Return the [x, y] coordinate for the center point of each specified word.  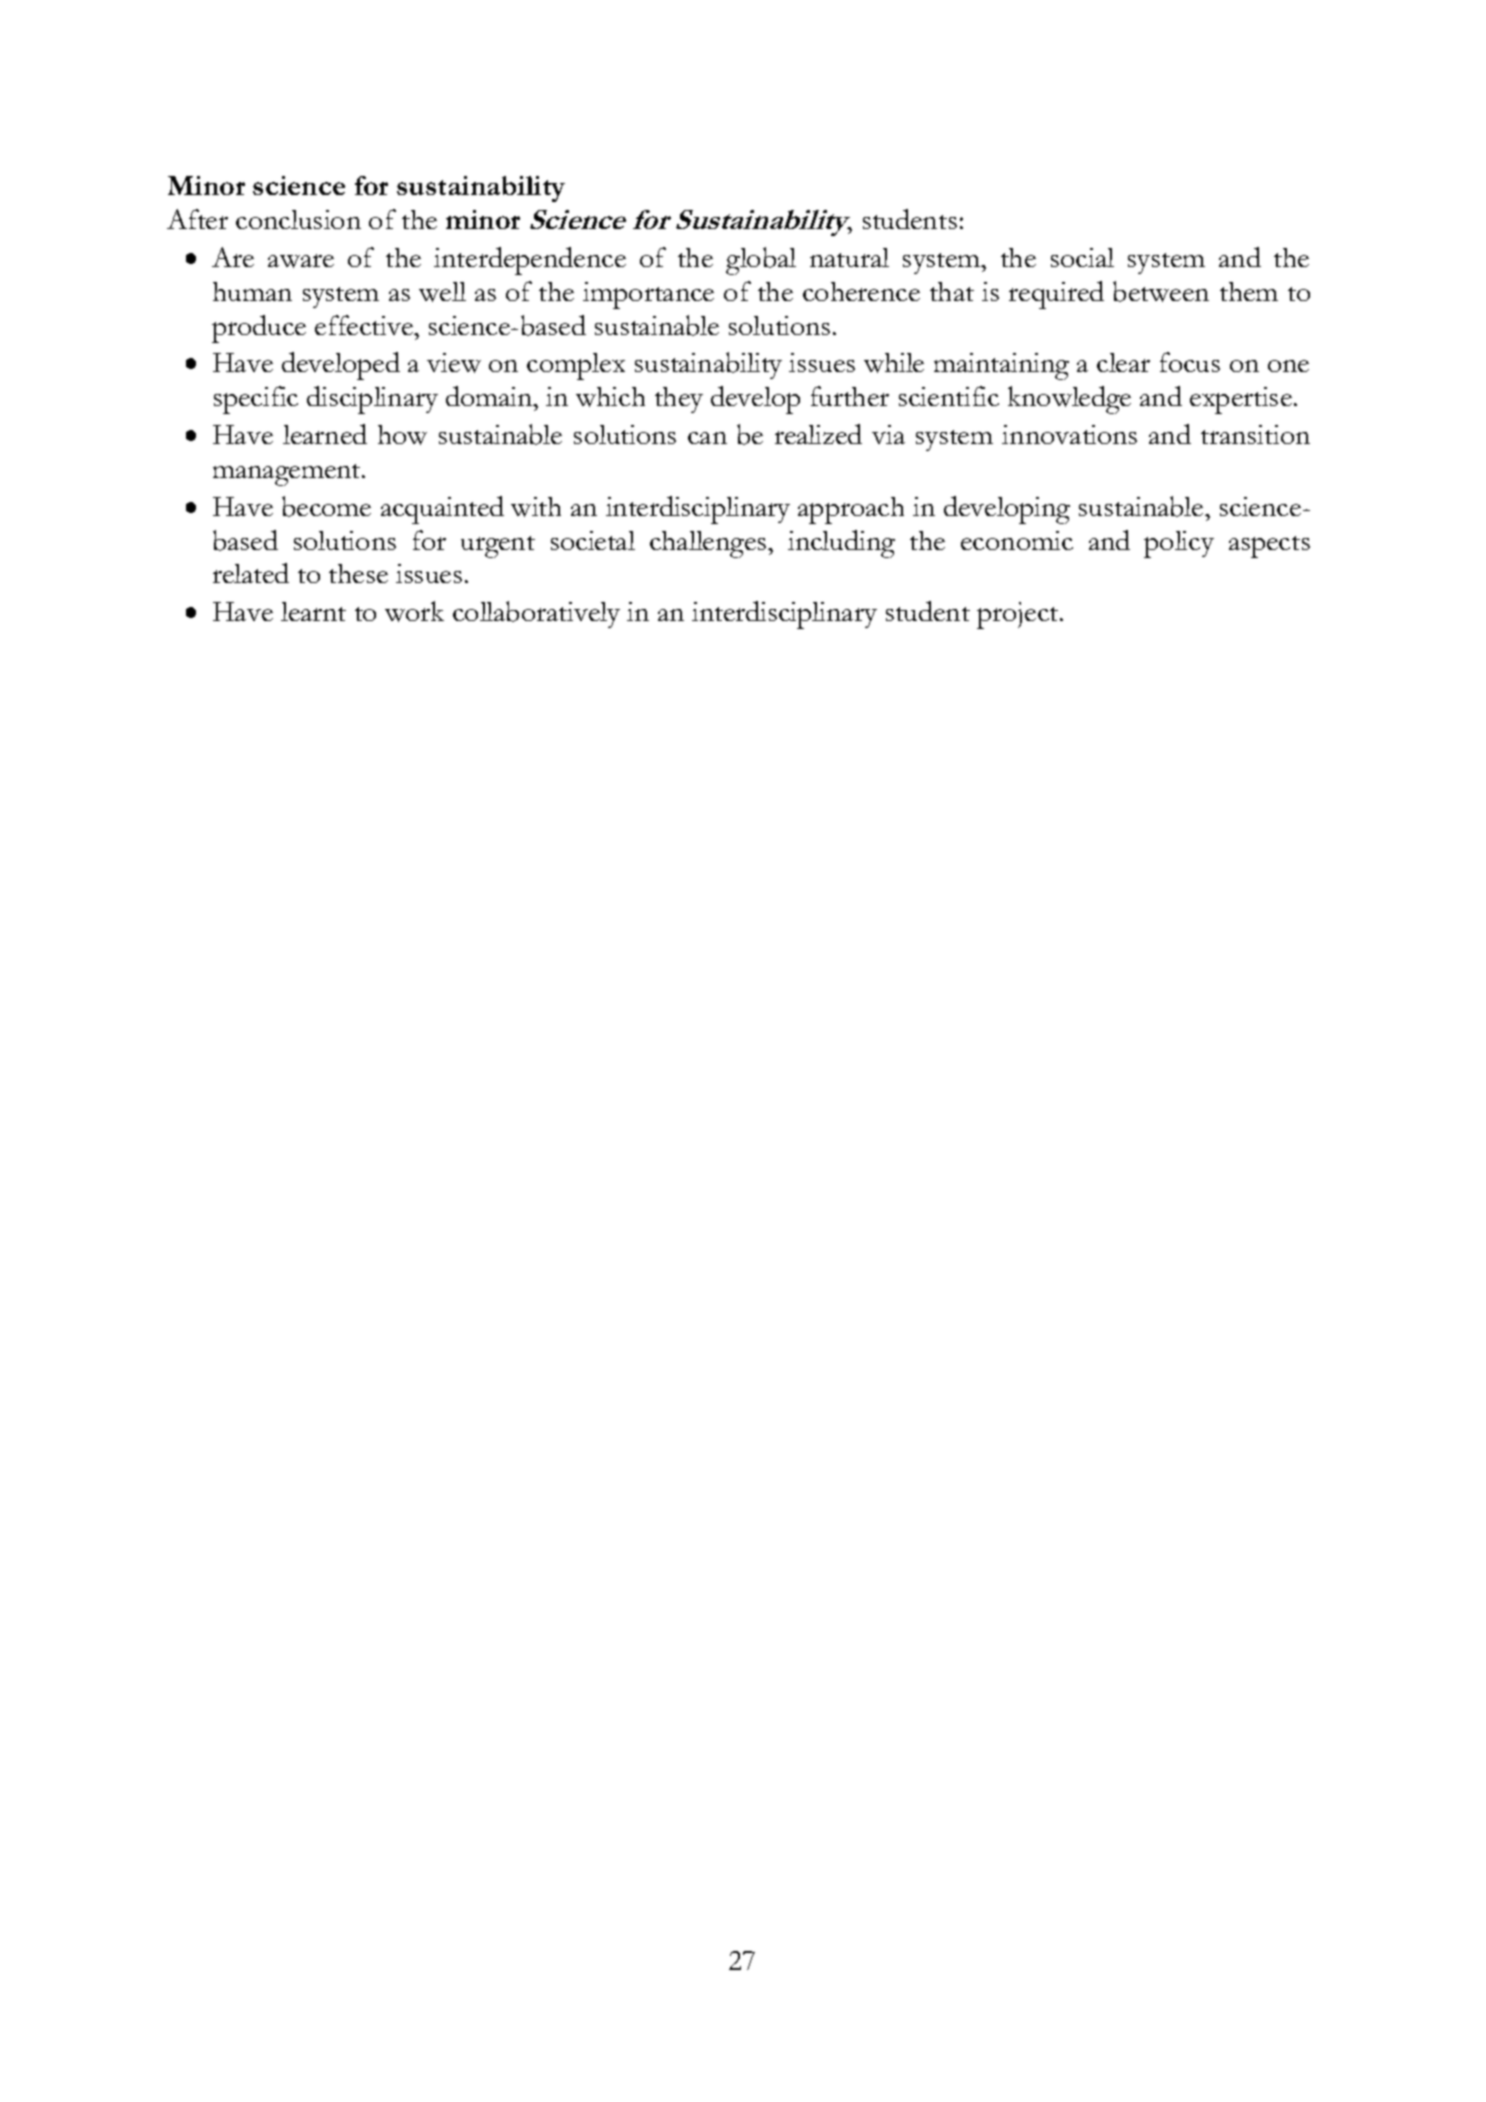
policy [1179, 544]
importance [648, 295]
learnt [313, 611]
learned [325, 434]
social [1082, 257]
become [326, 506]
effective [365, 325]
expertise [1241, 400]
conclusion [298, 219]
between [1161, 291]
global [761, 261]
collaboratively [536, 614]
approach [851, 510]
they [679, 400]
